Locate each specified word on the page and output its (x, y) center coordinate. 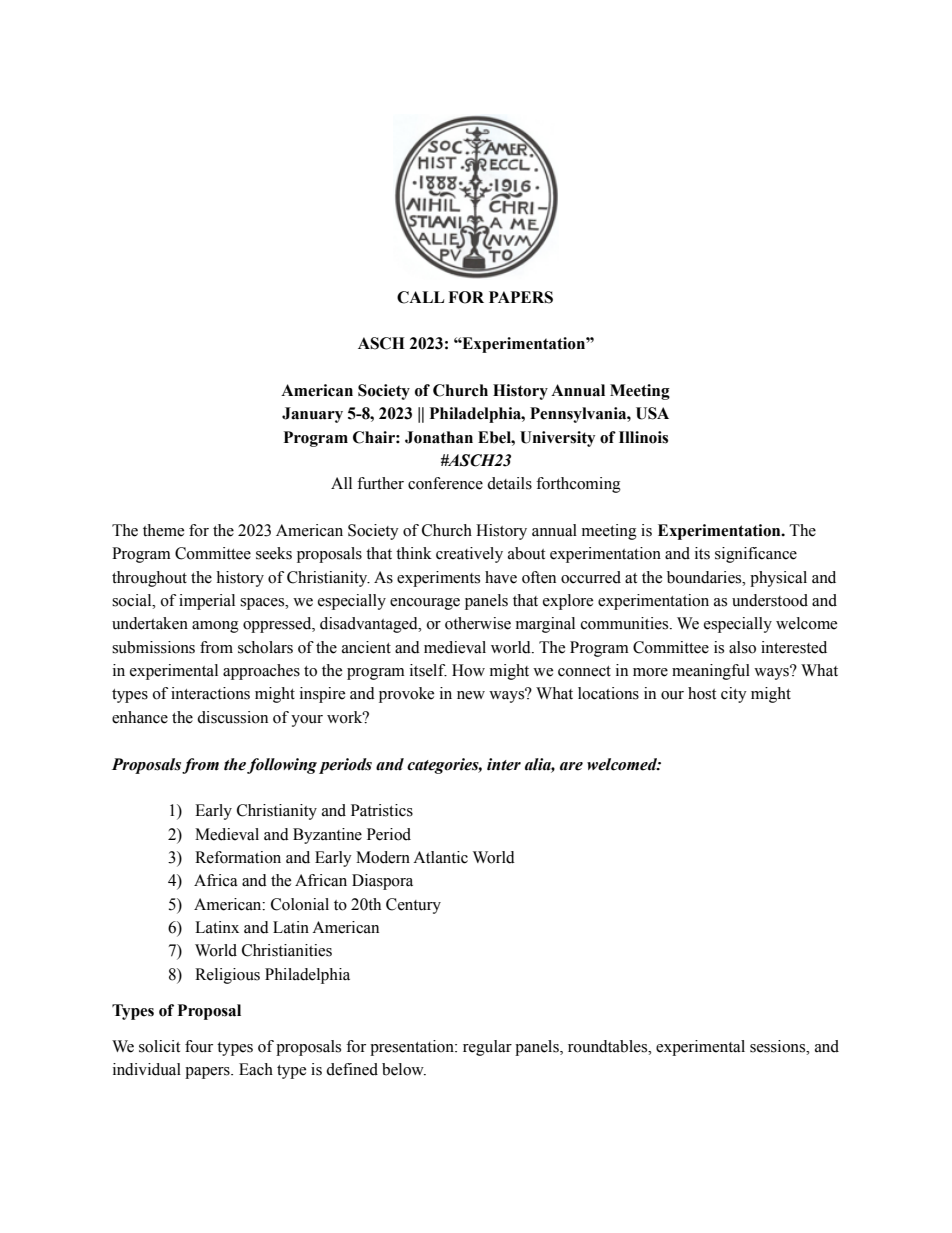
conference (445, 483)
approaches (261, 672)
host (702, 693)
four (199, 1046)
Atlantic (440, 857)
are (571, 766)
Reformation (238, 857)
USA (652, 413)
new (471, 695)
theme (163, 530)
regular (487, 1048)
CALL (420, 297)
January (312, 415)
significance (756, 555)
